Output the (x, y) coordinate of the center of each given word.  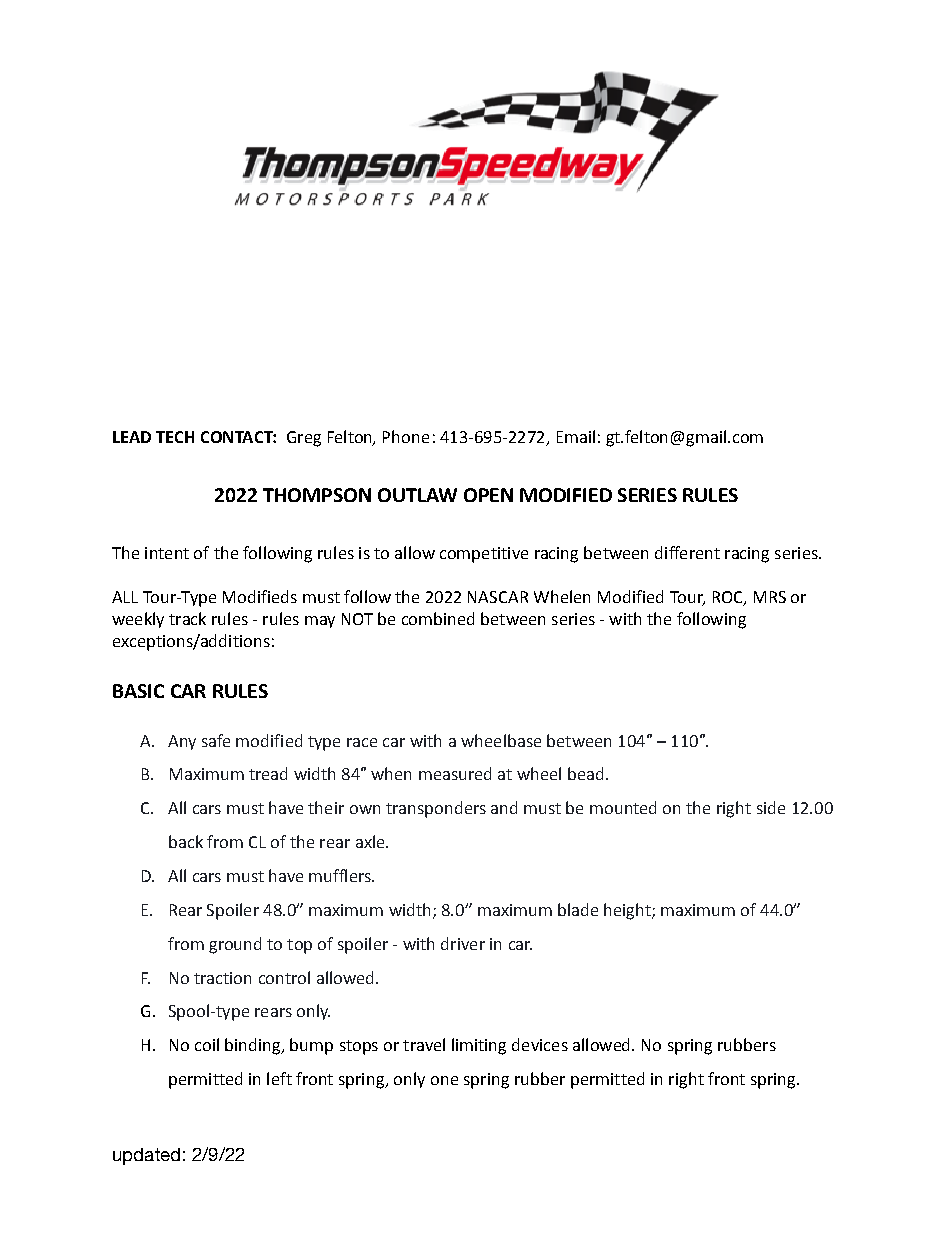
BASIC (138, 691)
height (628, 911)
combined (438, 618)
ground (235, 945)
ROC (729, 598)
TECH (175, 437)
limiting (479, 1046)
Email (576, 436)
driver (463, 943)
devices (540, 1044)
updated (146, 1156)
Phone (406, 436)
